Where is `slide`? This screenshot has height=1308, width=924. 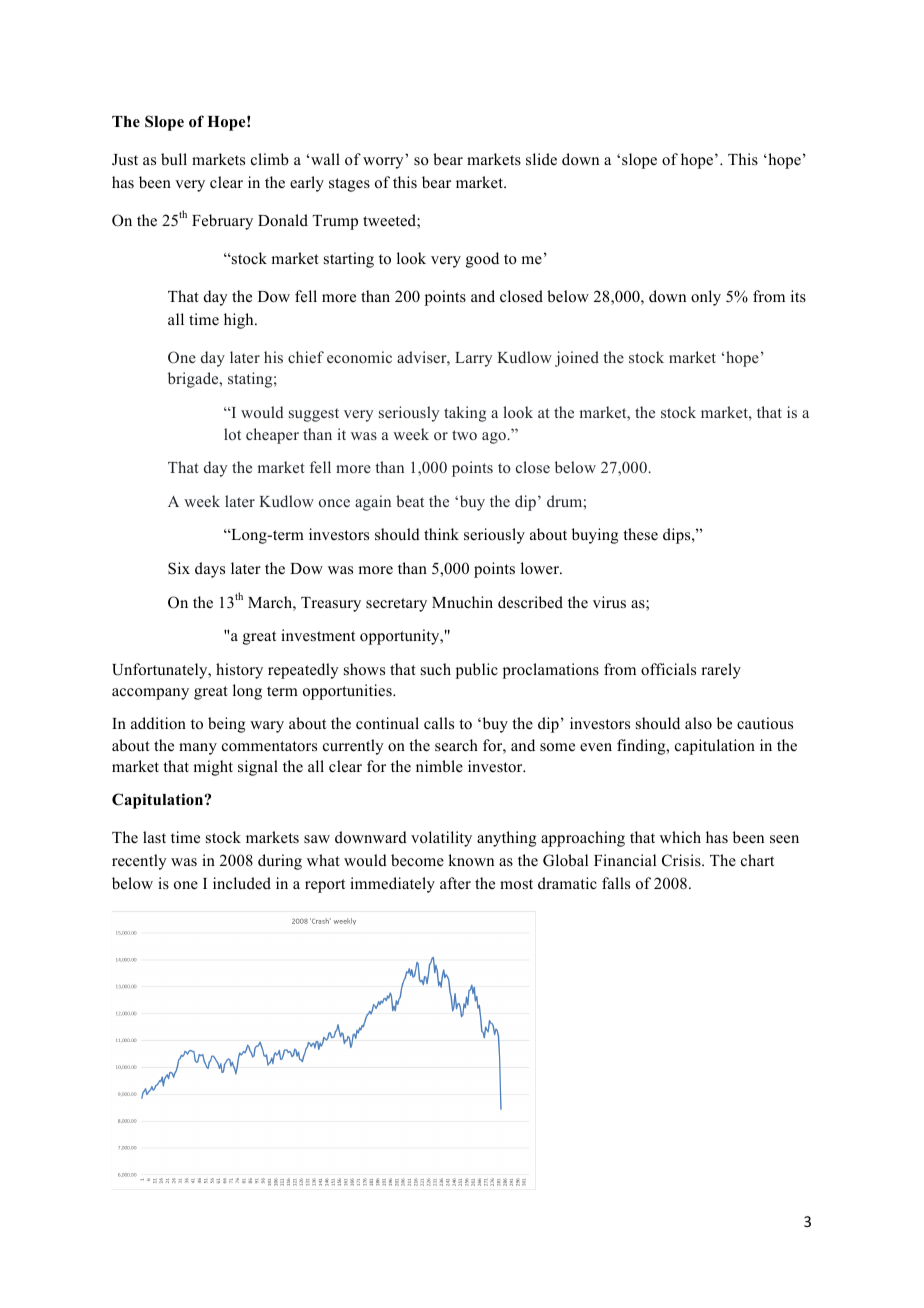 slide is located at coordinates (541, 159).
